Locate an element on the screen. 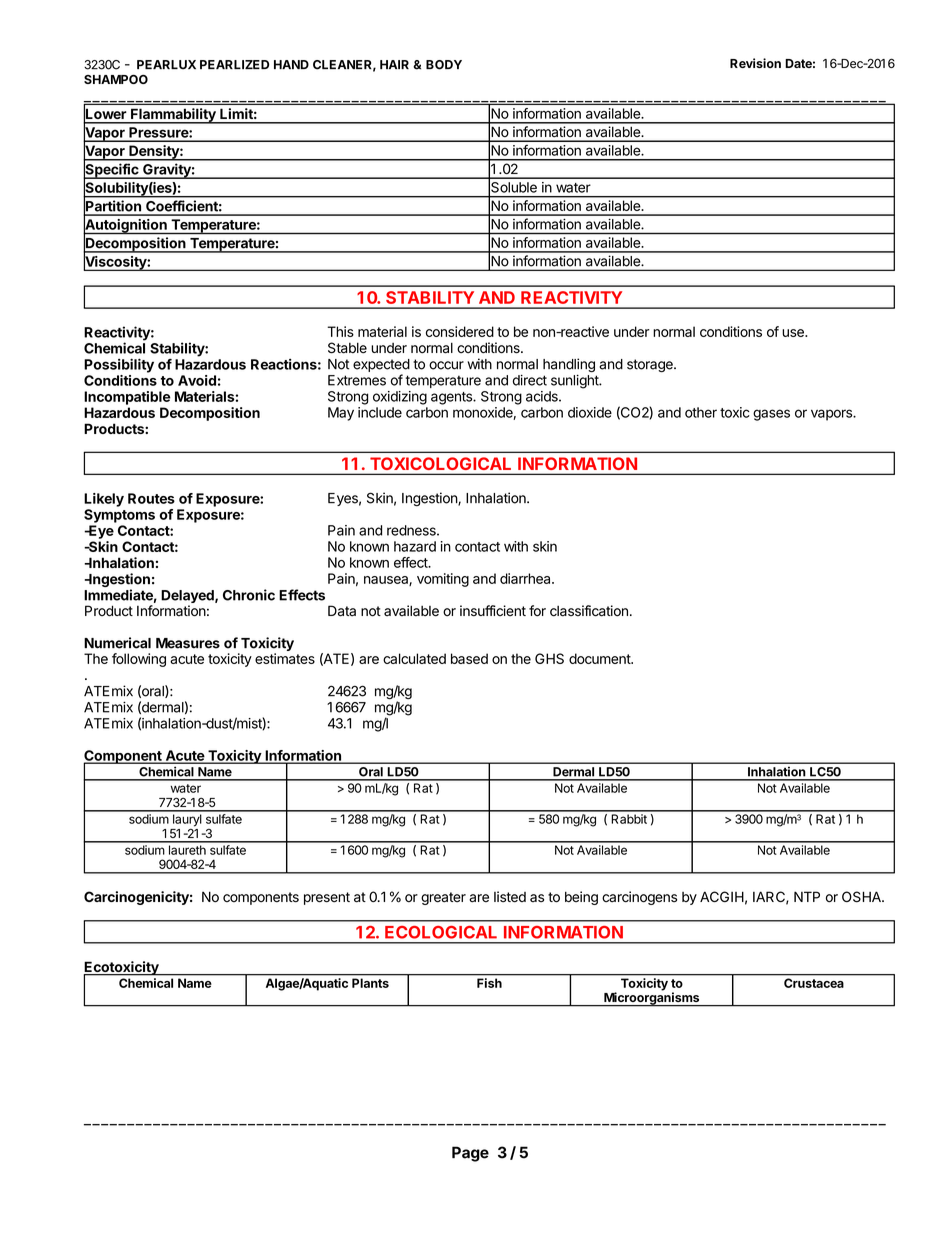 The height and width of the screenshot is (1233, 952). classification is located at coordinates (589, 611).
